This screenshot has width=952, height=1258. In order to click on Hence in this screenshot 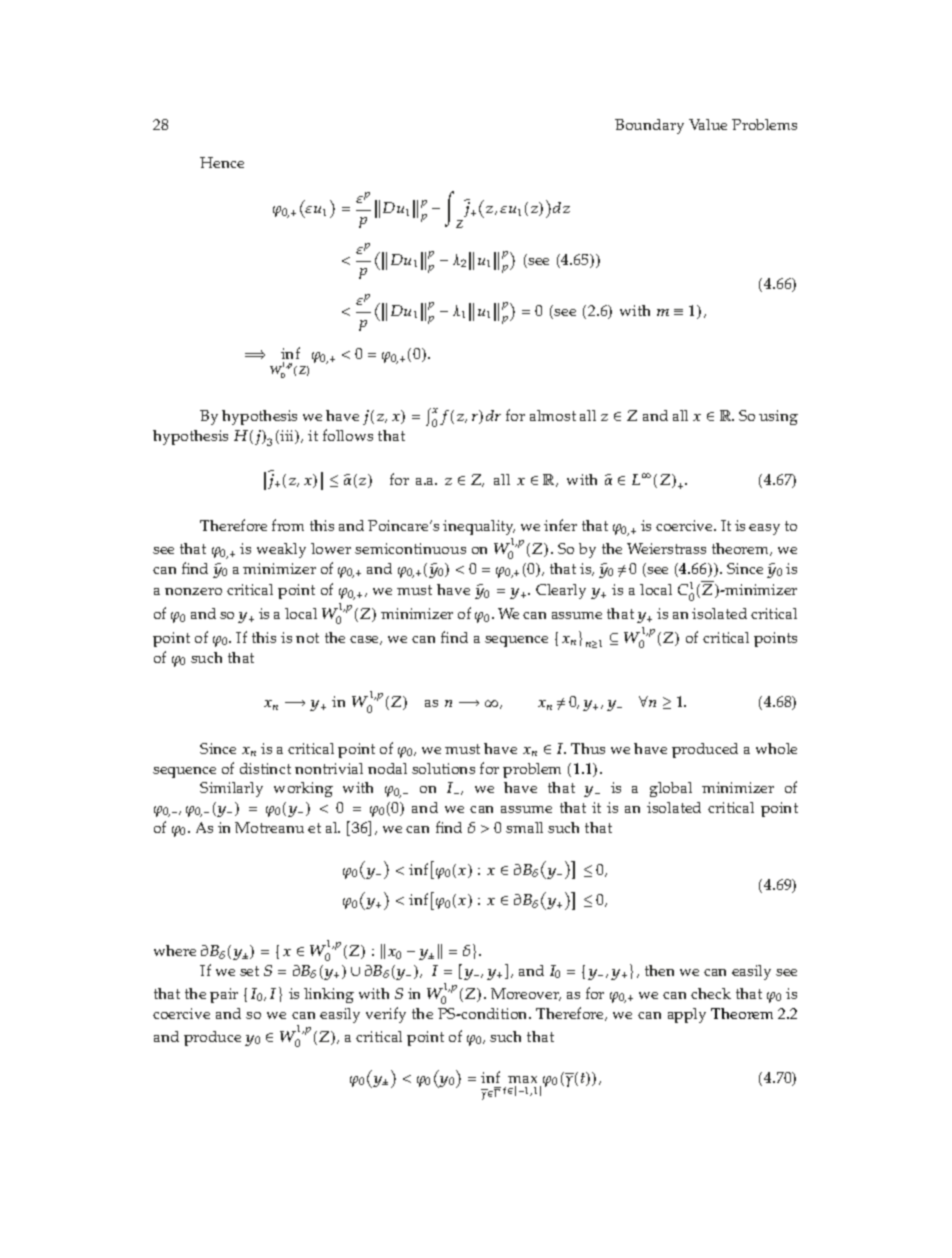, I will do `click(222, 162)`.
